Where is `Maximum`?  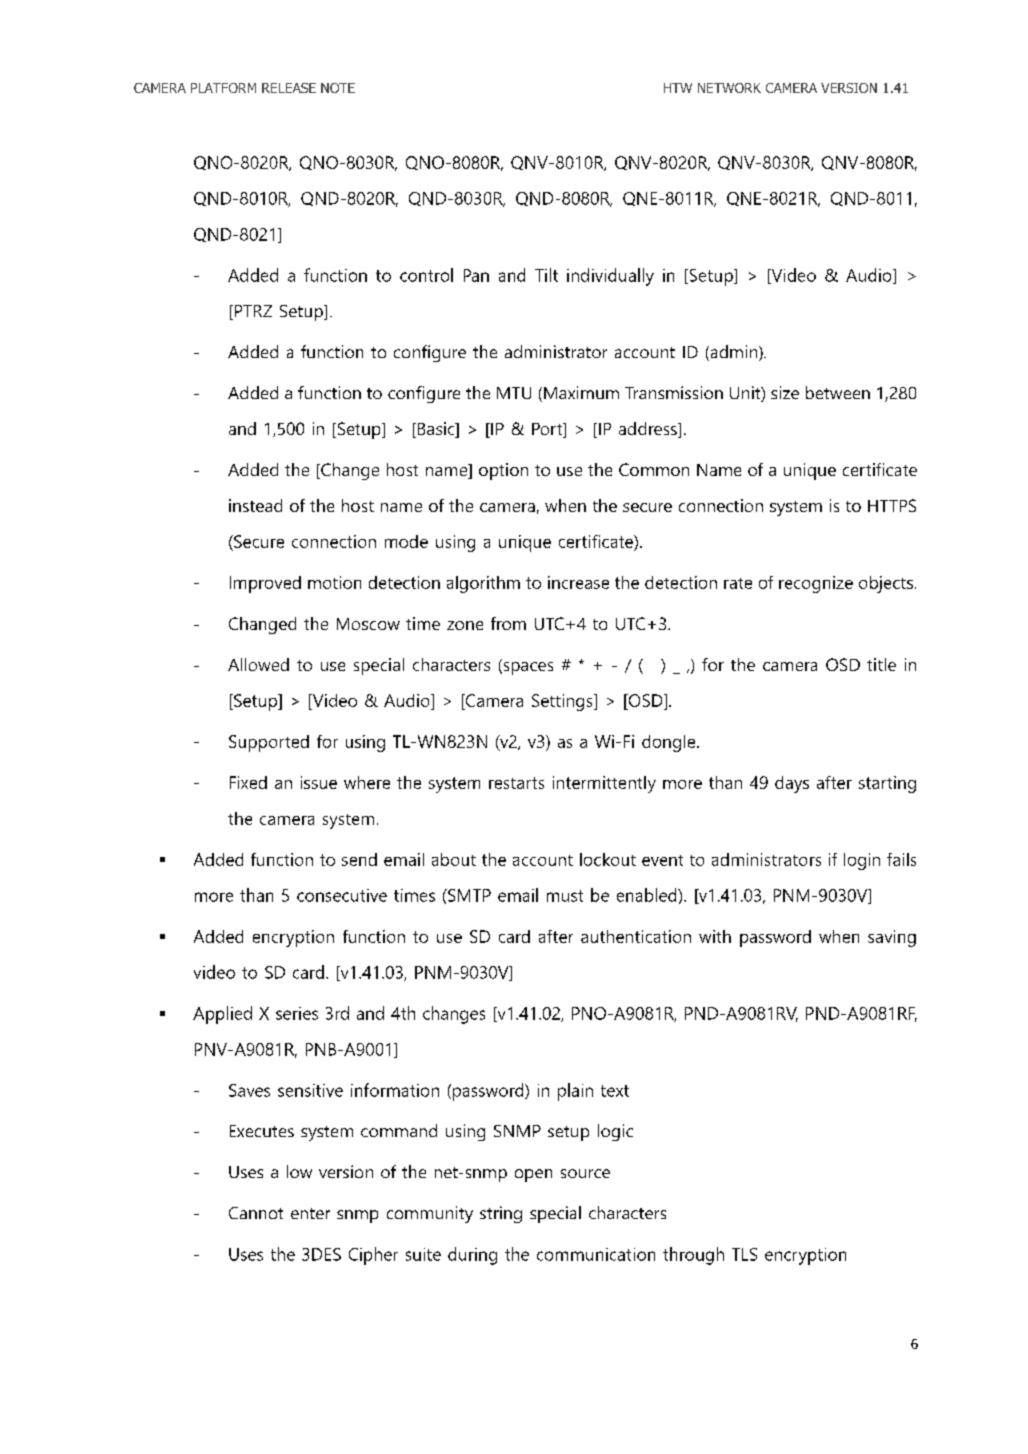
Maximum is located at coordinates (581, 392).
